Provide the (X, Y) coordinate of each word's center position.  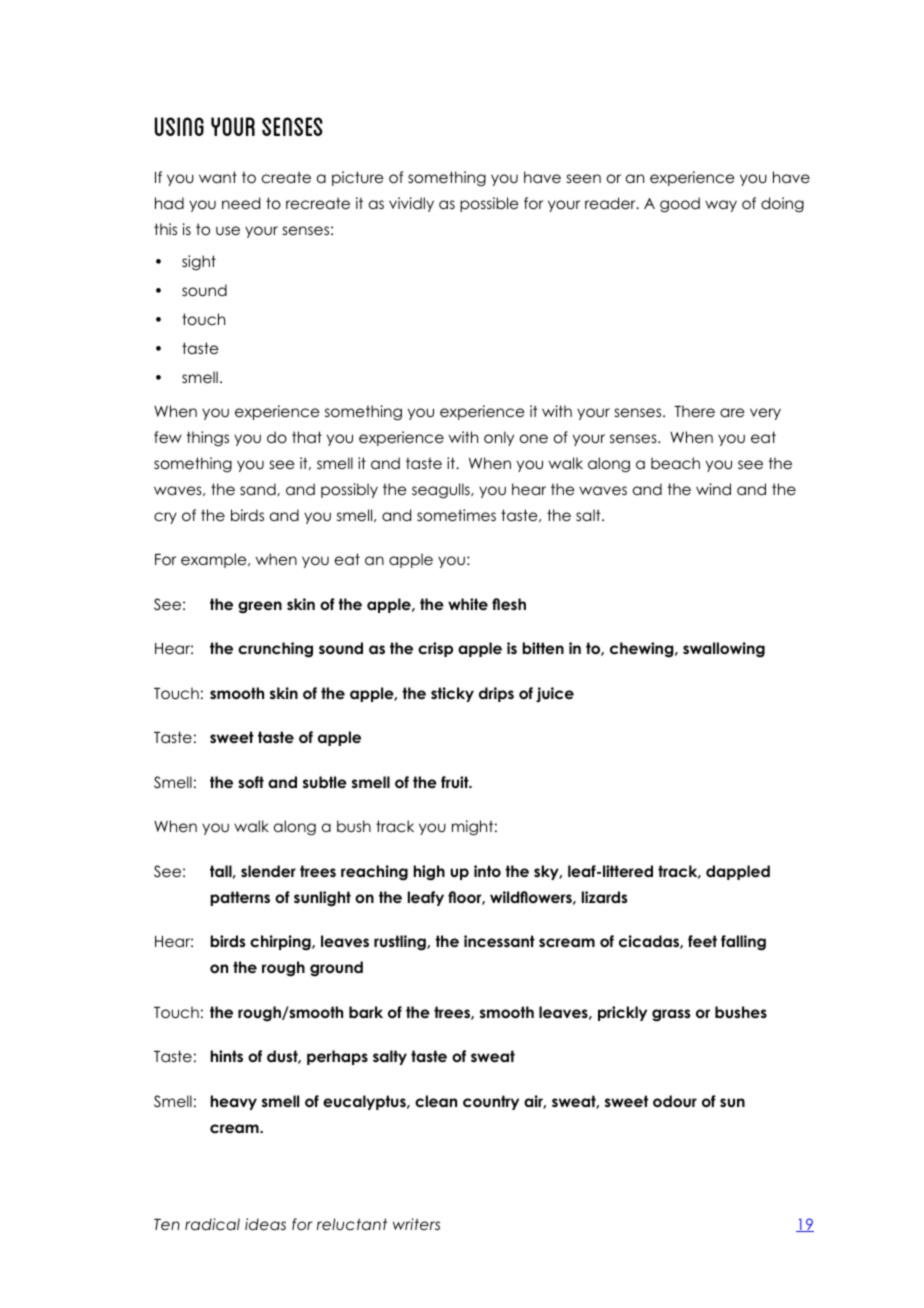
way (721, 206)
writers (416, 1224)
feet (702, 941)
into (487, 871)
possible (489, 204)
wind (713, 489)
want (218, 177)
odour (675, 1101)
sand (259, 489)
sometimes (456, 515)
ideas (265, 1224)
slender (268, 871)
